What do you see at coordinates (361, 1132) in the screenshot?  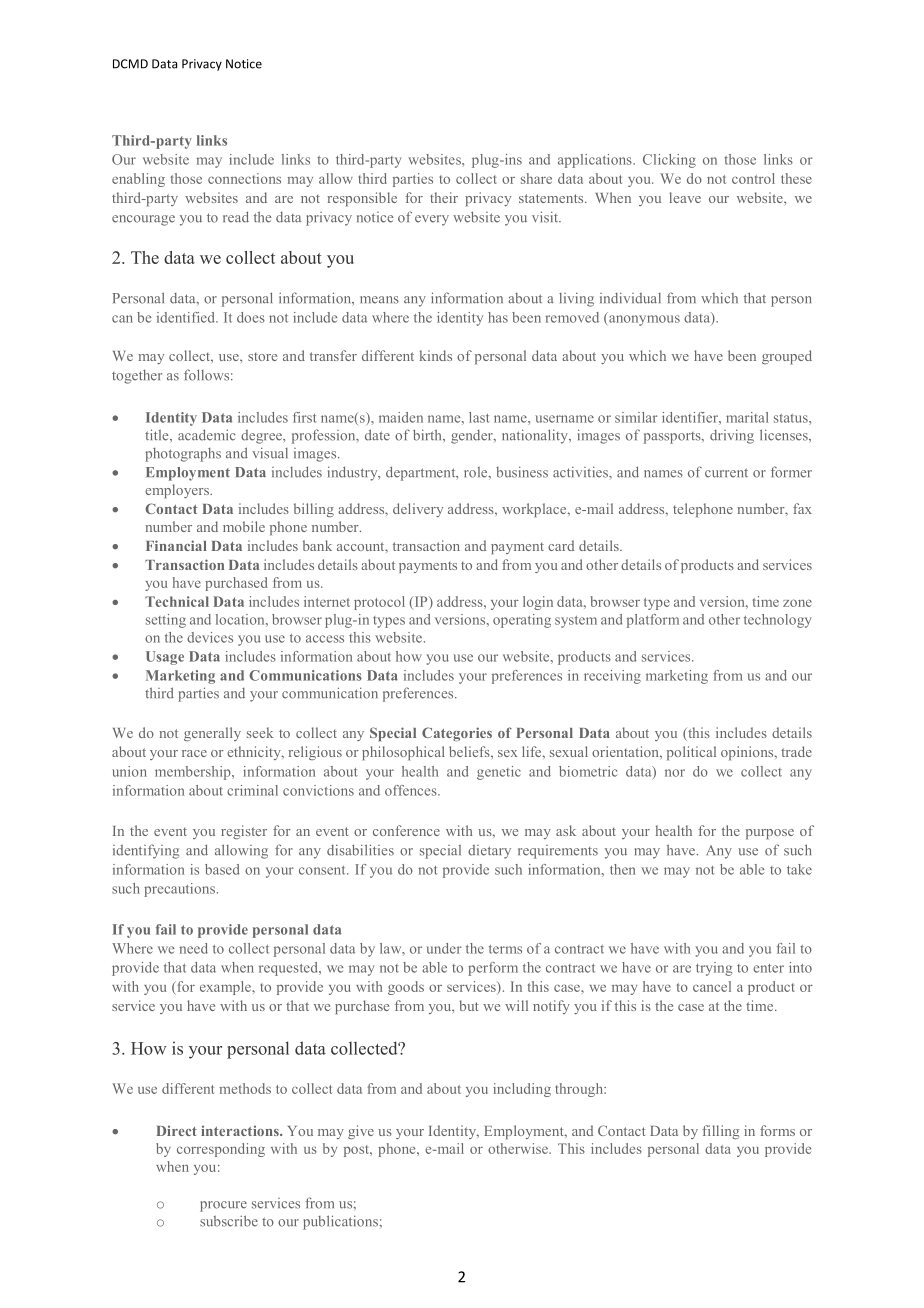 I see `give` at bounding box center [361, 1132].
